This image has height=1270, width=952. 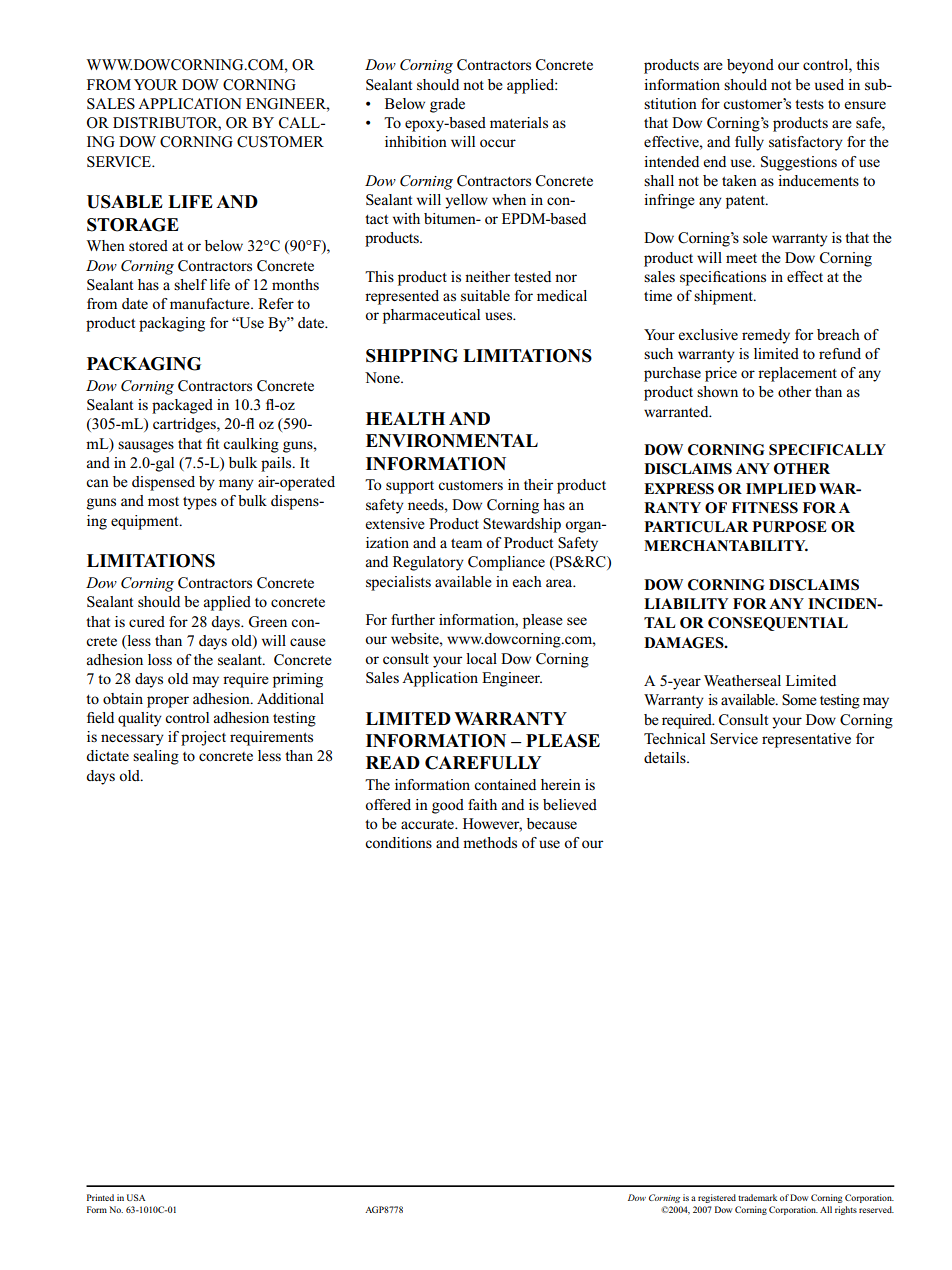 What do you see at coordinates (100, 1197) in the image?
I see `Printed` at bounding box center [100, 1197].
